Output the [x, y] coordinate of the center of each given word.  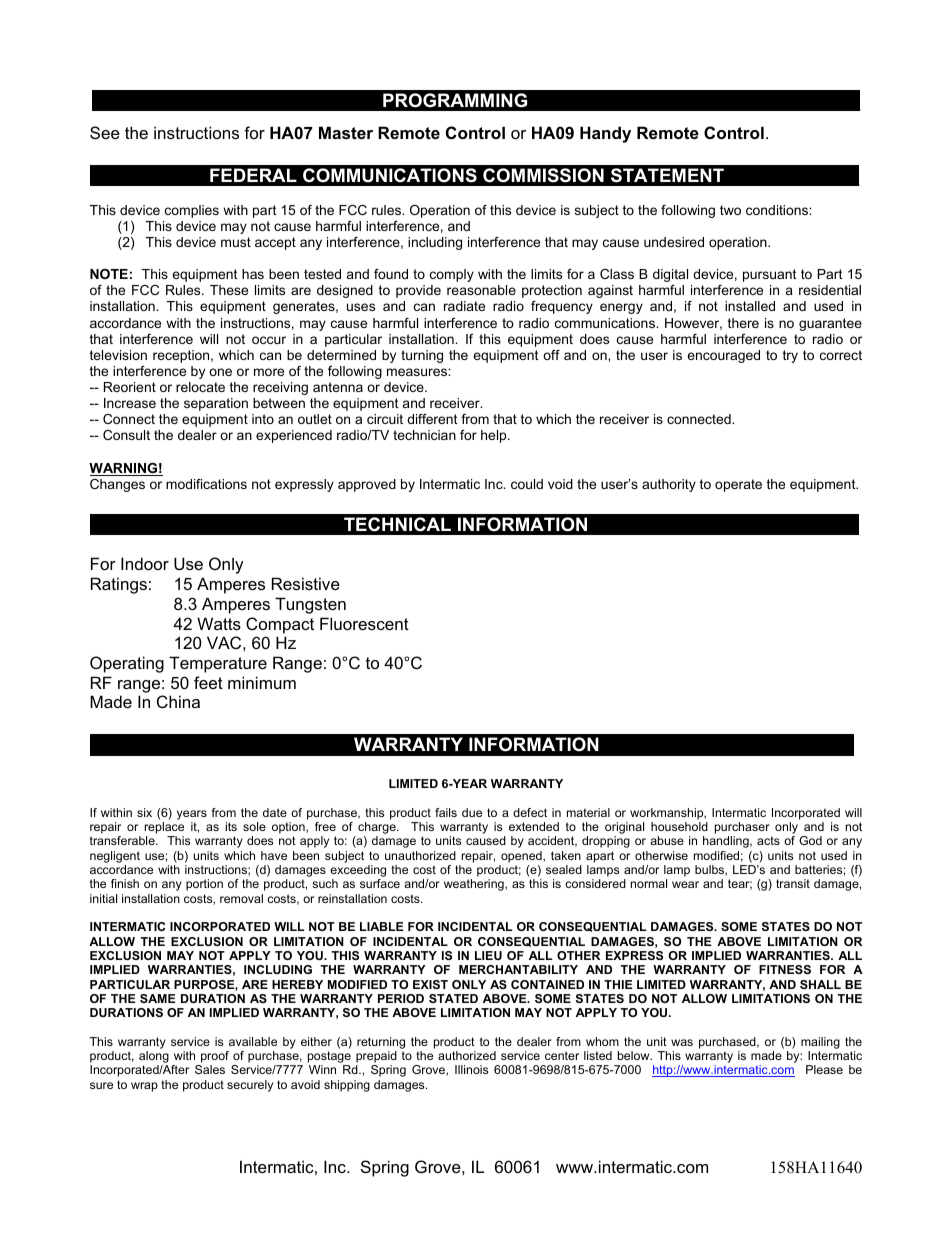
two [730, 210]
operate [738, 485]
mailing [820, 1043]
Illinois [471, 1069]
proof [214, 1058]
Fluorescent [364, 623]
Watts [219, 623]
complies [192, 211]
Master [346, 132]
